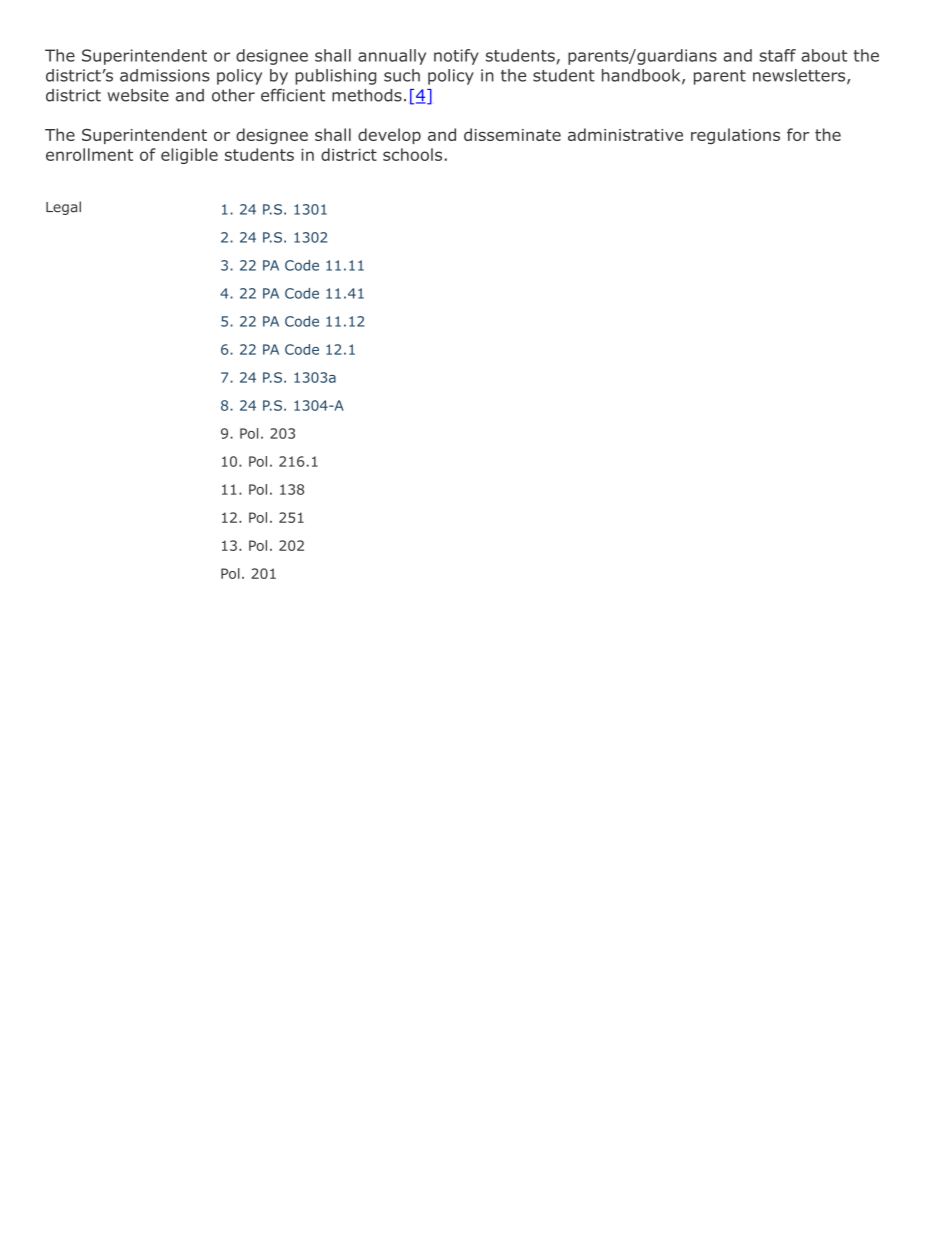 This screenshot has height=1233, width=952. I want to click on regulations, so click(735, 136).
